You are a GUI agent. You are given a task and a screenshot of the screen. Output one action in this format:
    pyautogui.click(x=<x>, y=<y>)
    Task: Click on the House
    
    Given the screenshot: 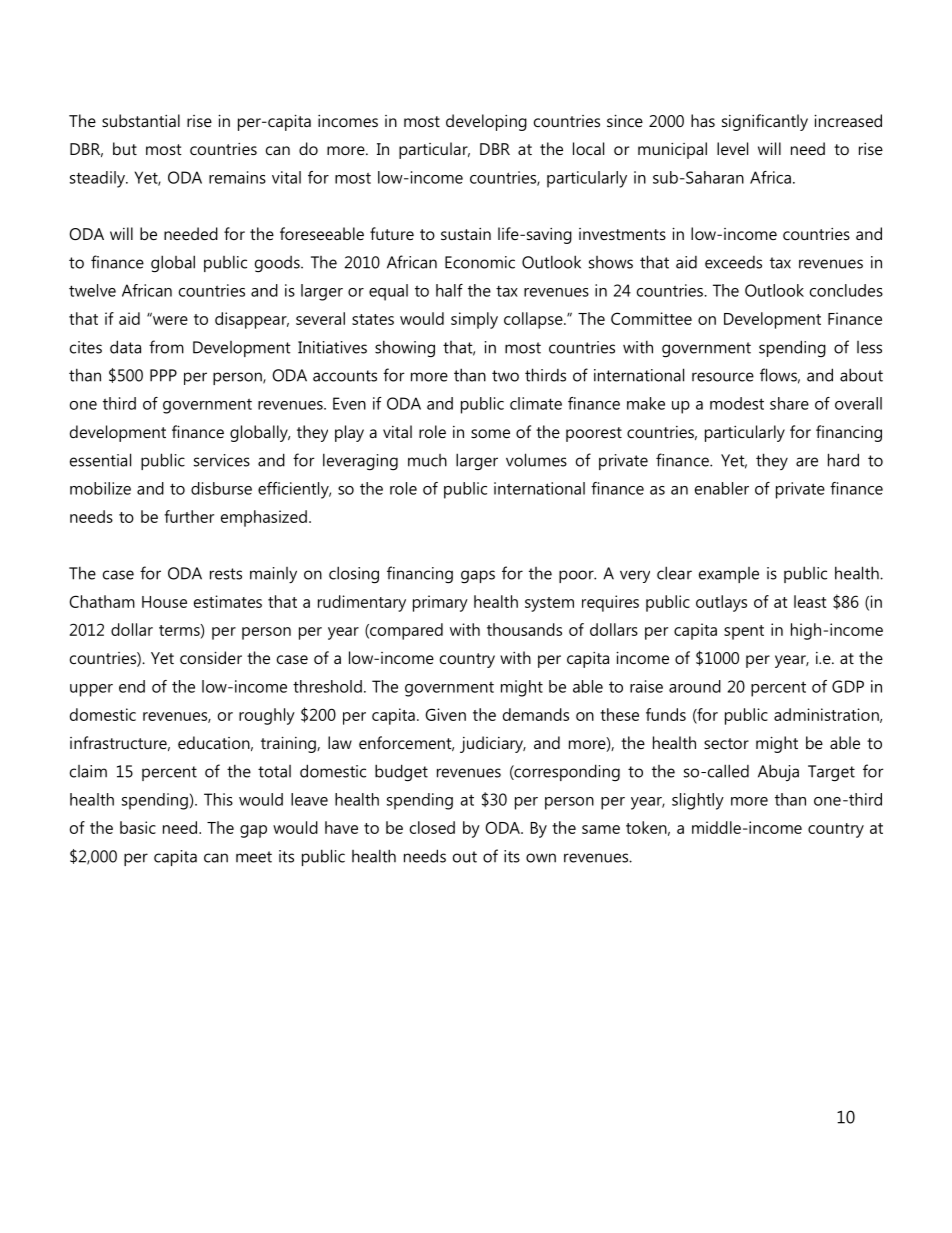 What is the action you would take?
    pyautogui.click(x=164, y=602)
